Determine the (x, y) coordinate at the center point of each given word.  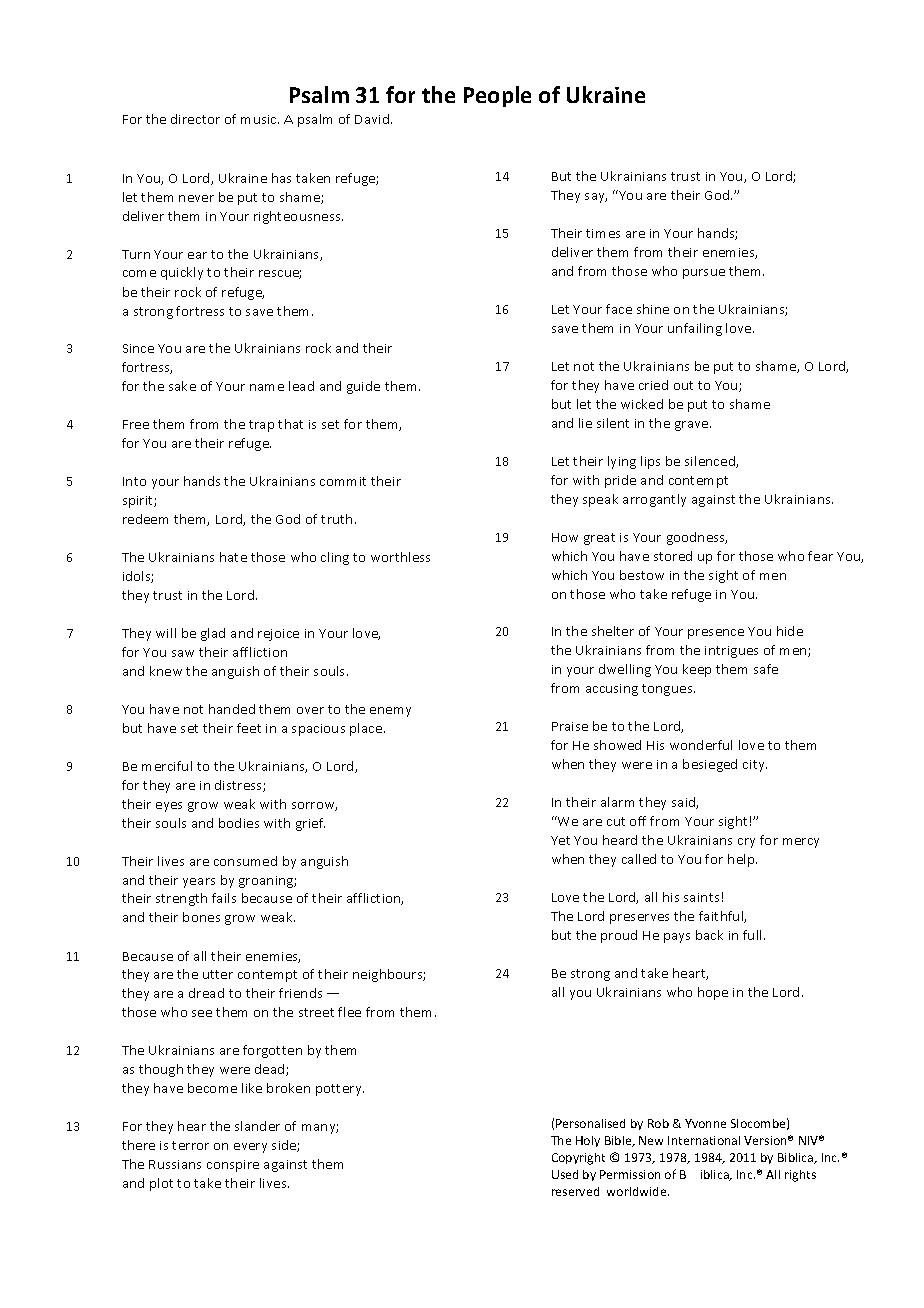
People (497, 96)
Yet (560, 840)
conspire (233, 1166)
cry (746, 843)
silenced (711, 462)
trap (261, 426)
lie (585, 423)
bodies (239, 823)
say (596, 198)
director (195, 119)
